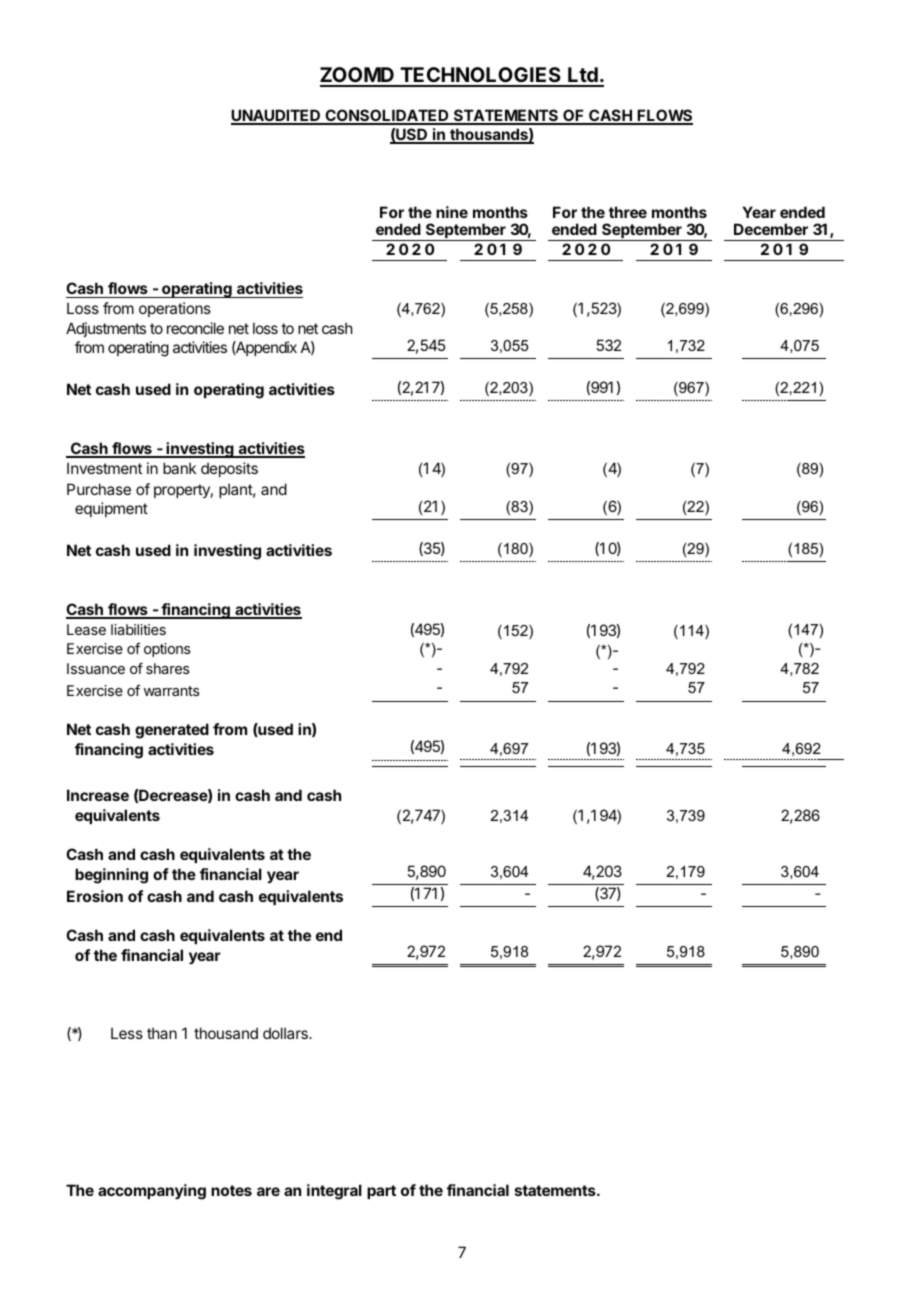 Image resolution: width=924 pixels, height=1308 pixels. What do you see at coordinates (167, 650) in the page?
I see `options` at bounding box center [167, 650].
